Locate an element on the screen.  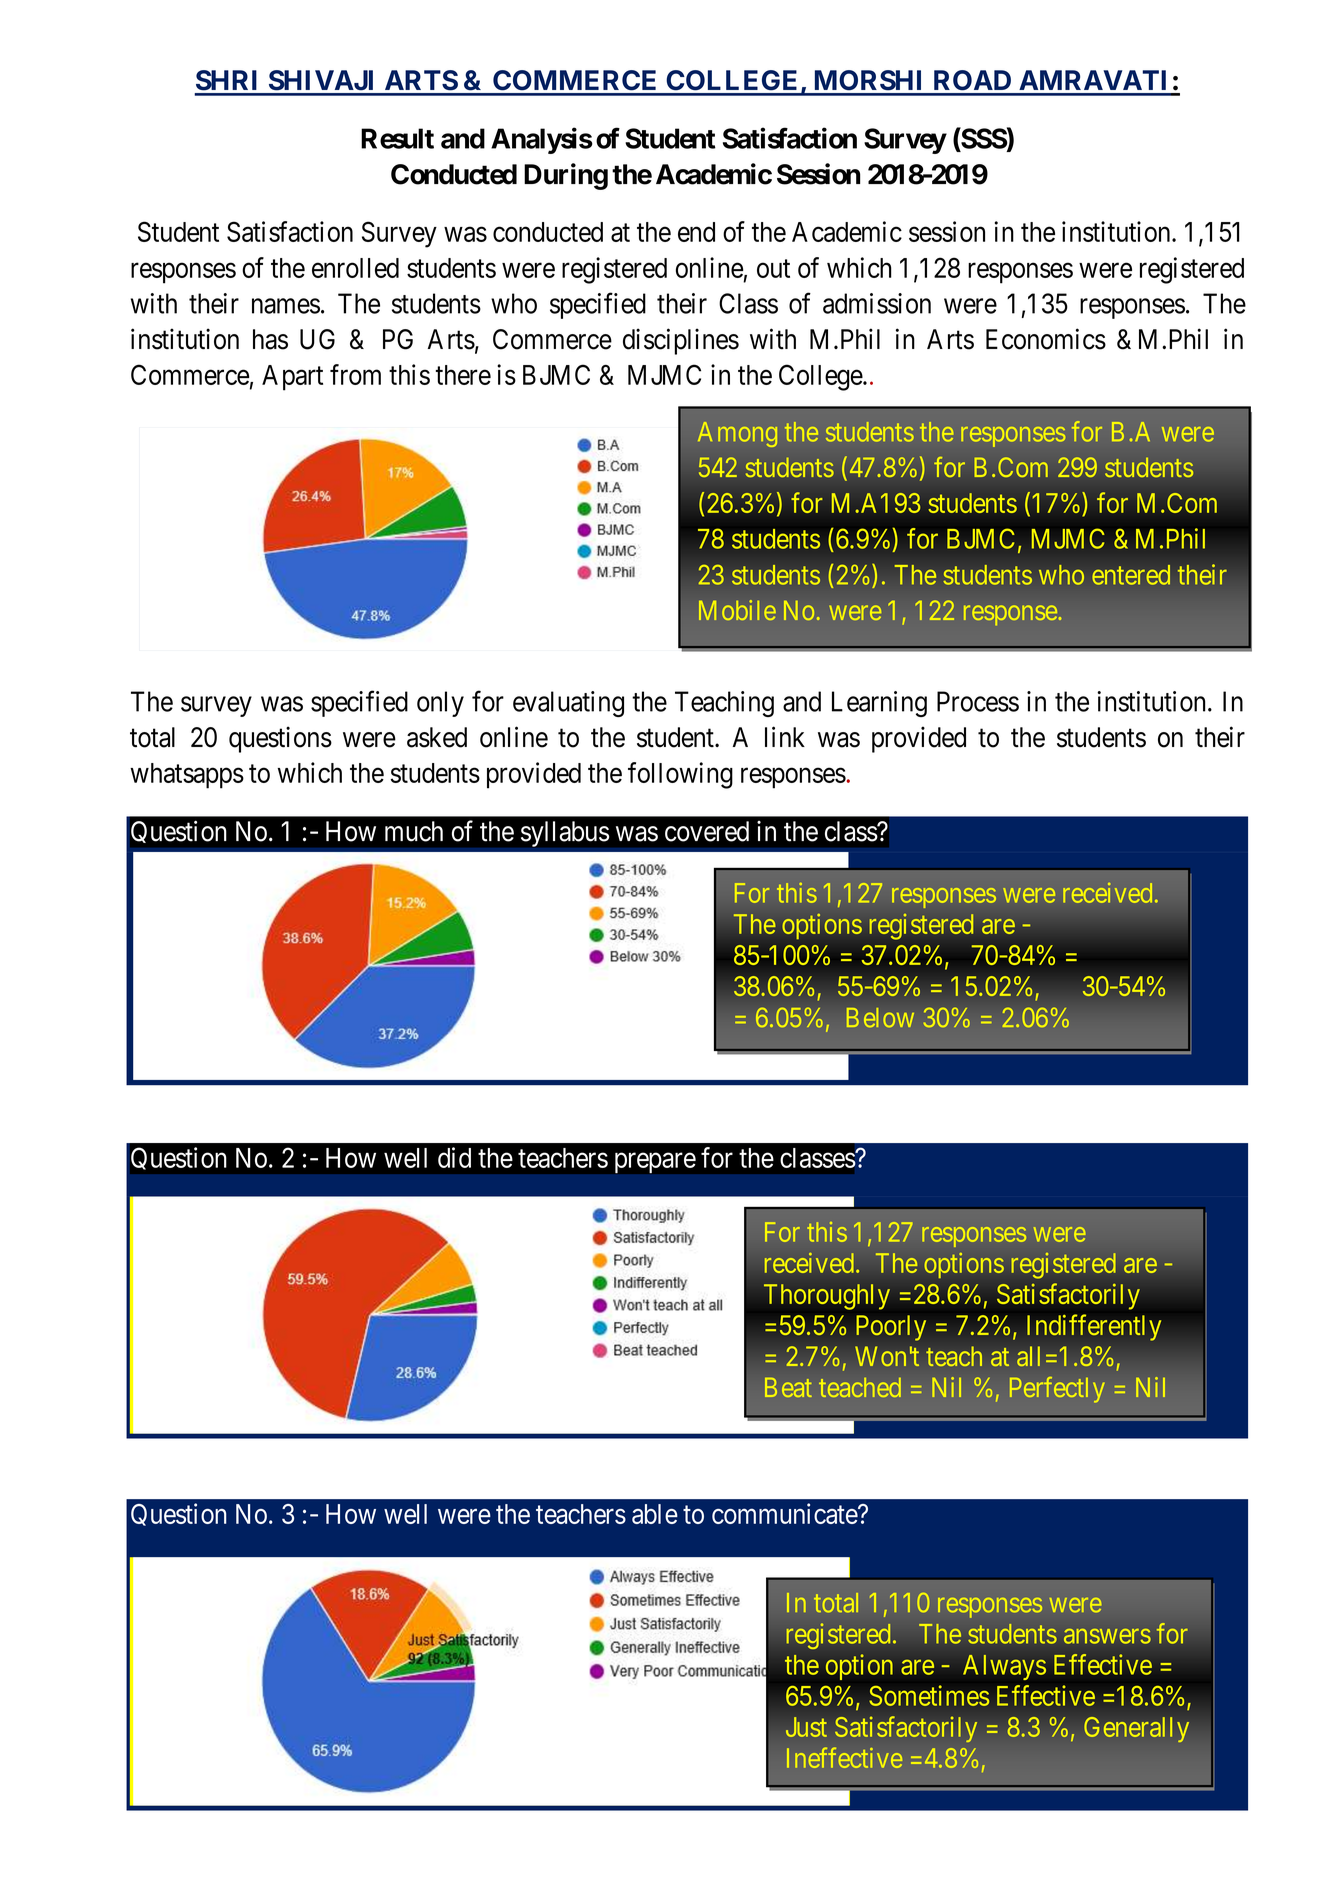
only is located at coordinates (440, 704).
